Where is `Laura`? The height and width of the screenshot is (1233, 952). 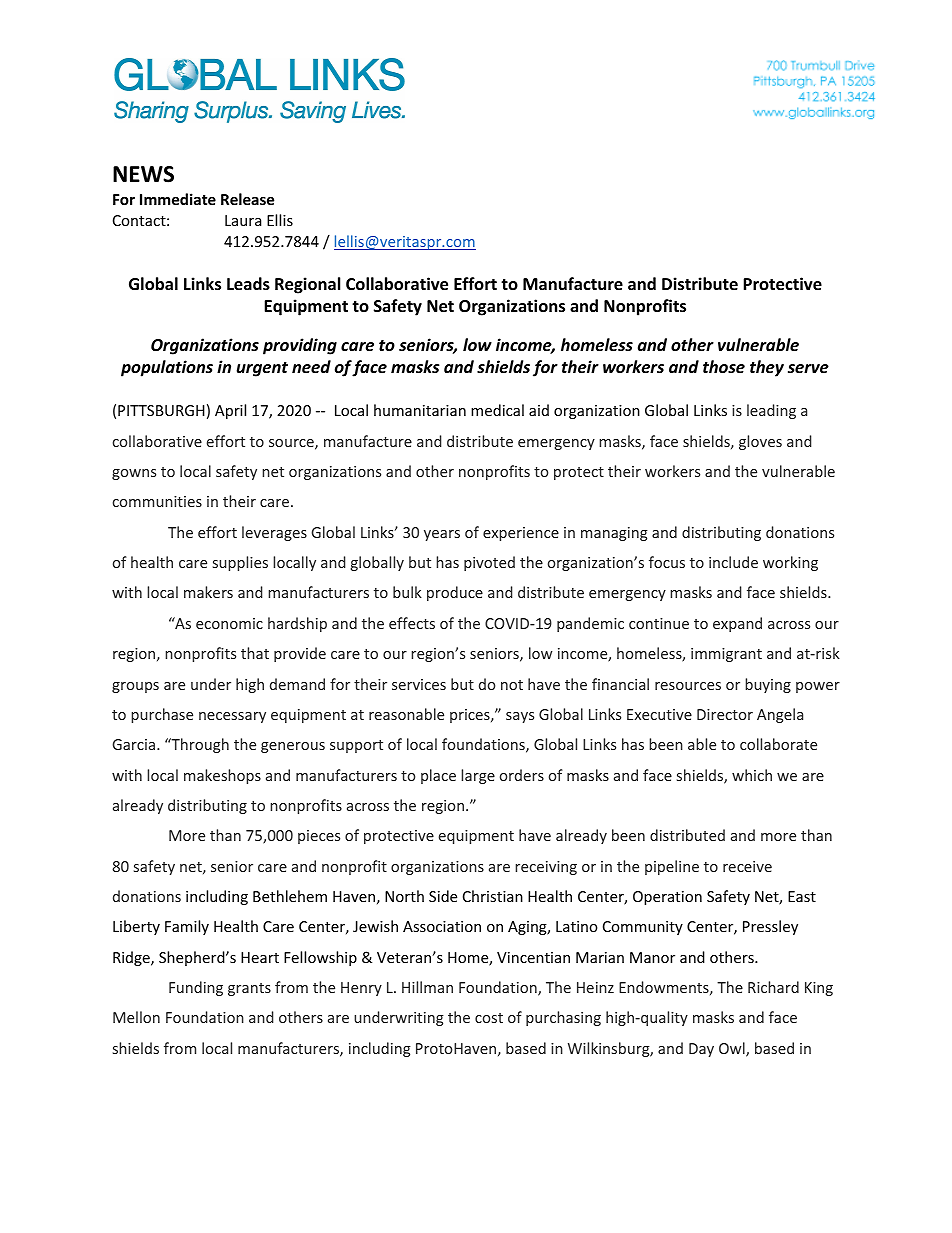 Laura is located at coordinates (243, 220).
